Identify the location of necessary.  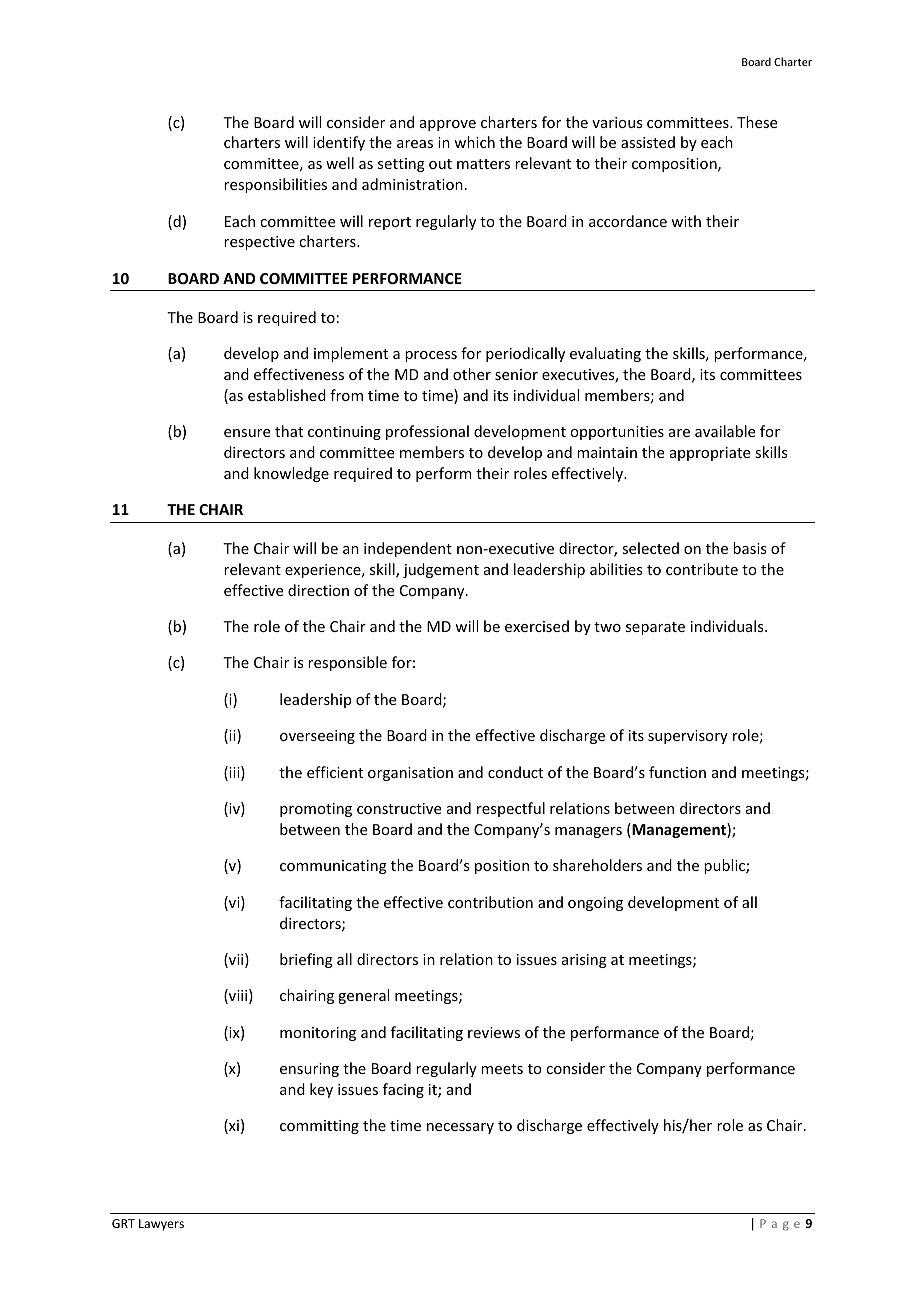
(460, 1128).
